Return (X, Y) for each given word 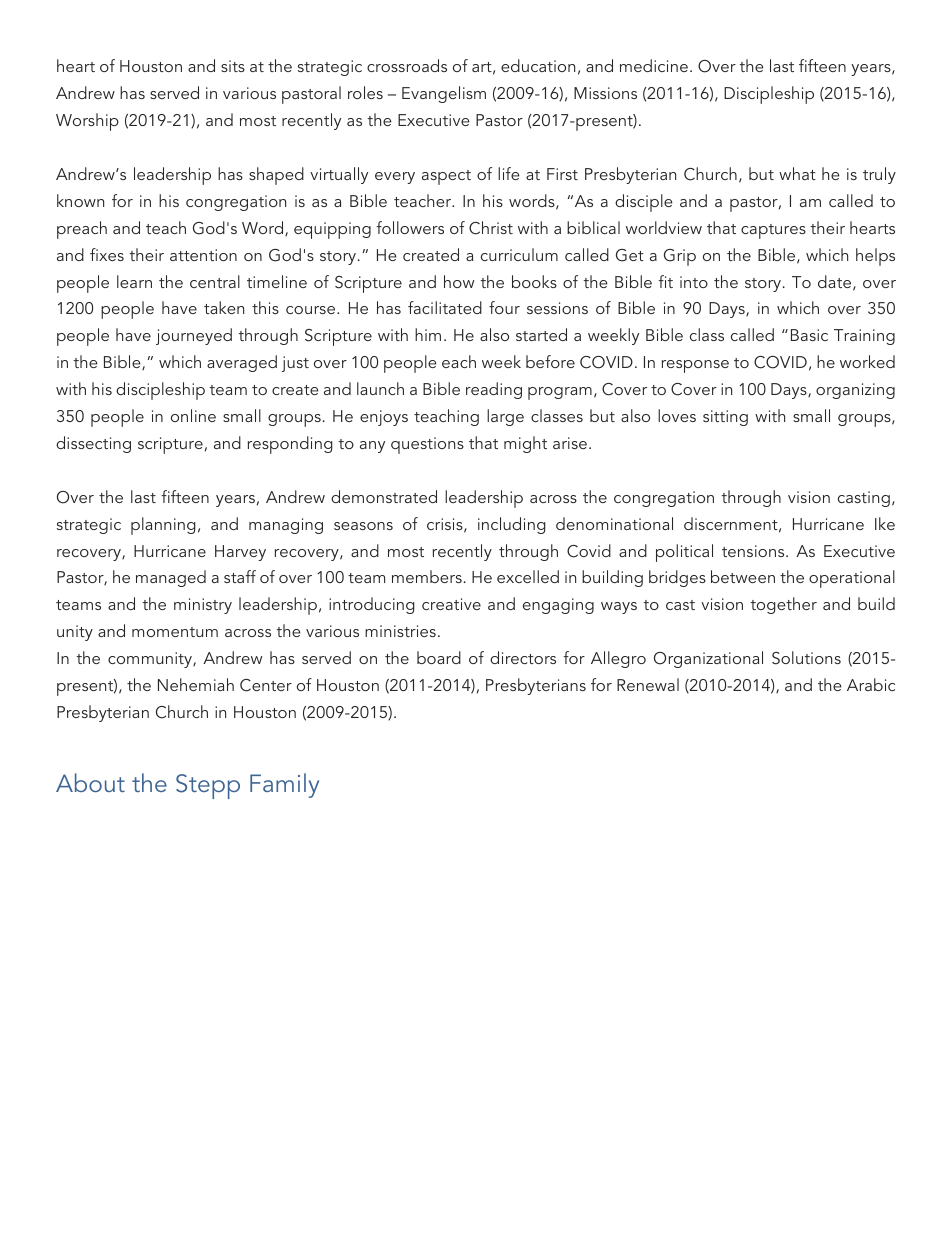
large (505, 417)
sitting (725, 418)
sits (233, 66)
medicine (654, 65)
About (90, 782)
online (193, 415)
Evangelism (444, 94)
